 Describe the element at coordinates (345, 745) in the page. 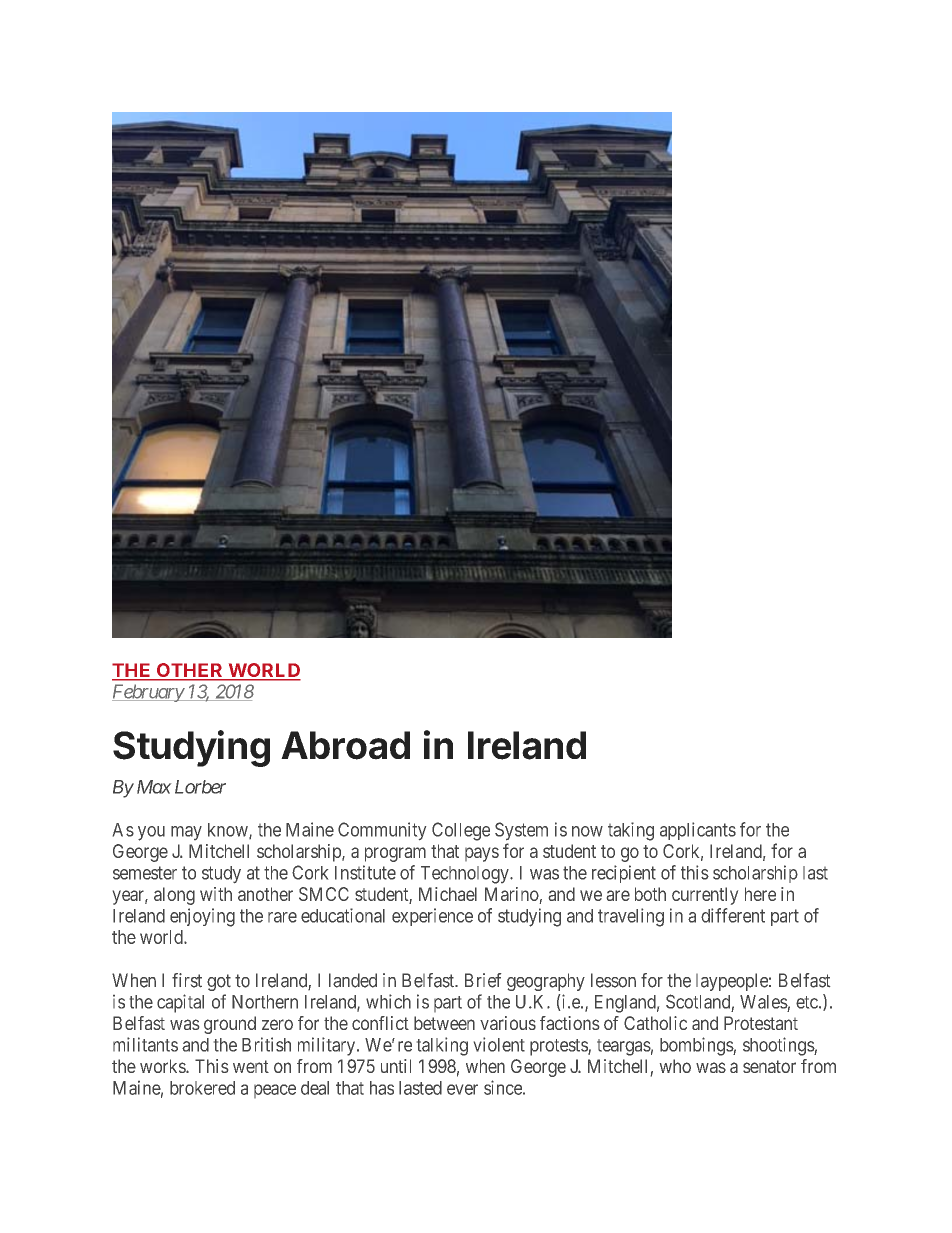

I see `Abroad` at that location.
